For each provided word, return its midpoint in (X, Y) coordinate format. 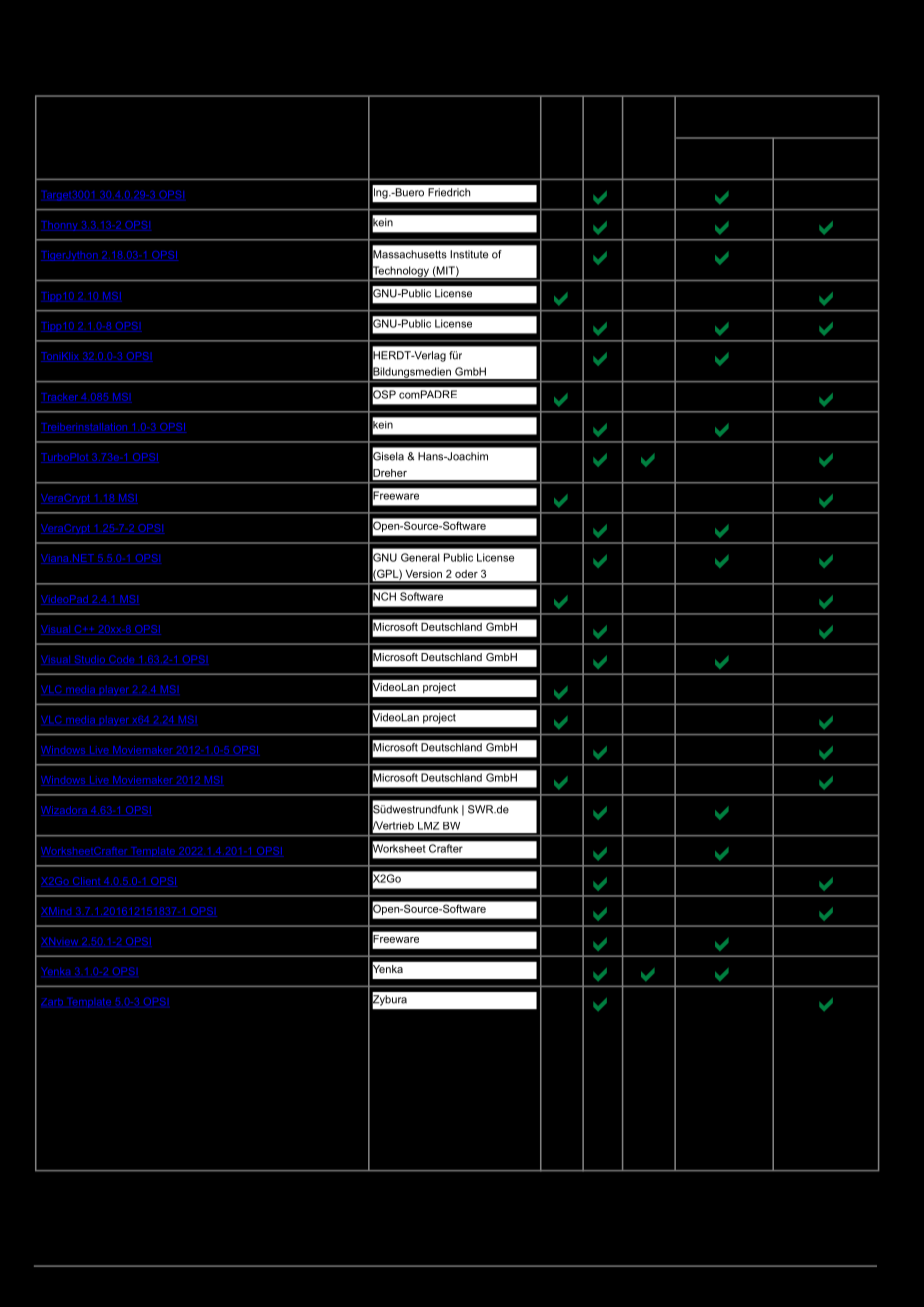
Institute (469, 254)
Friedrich (449, 192)
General (420, 557)
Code (122, 660)
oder (466, 574)
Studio (89, 660)
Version (424, 574)
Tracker (60, 398)
